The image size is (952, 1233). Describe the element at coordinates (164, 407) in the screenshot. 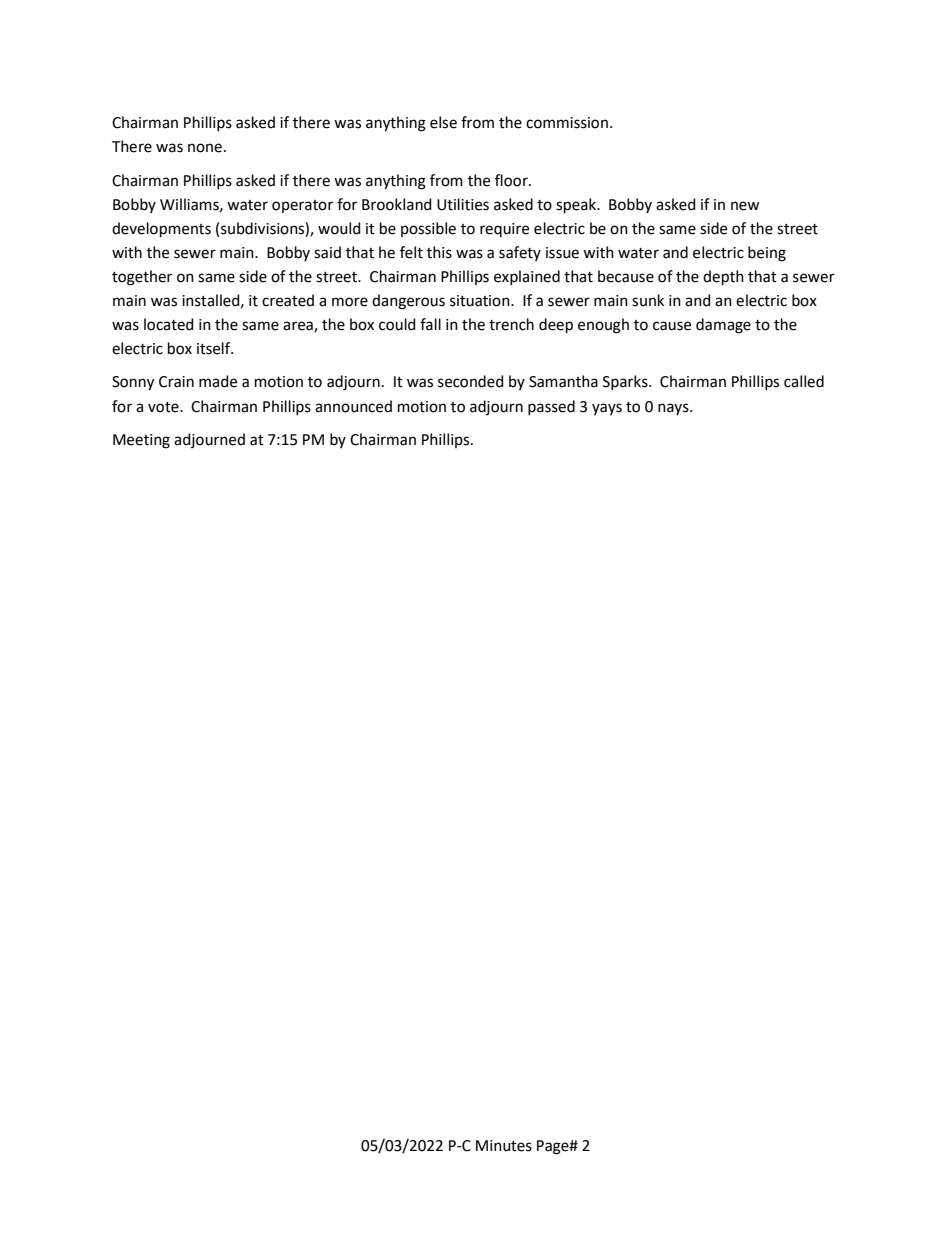

I see `vote` at that location.
